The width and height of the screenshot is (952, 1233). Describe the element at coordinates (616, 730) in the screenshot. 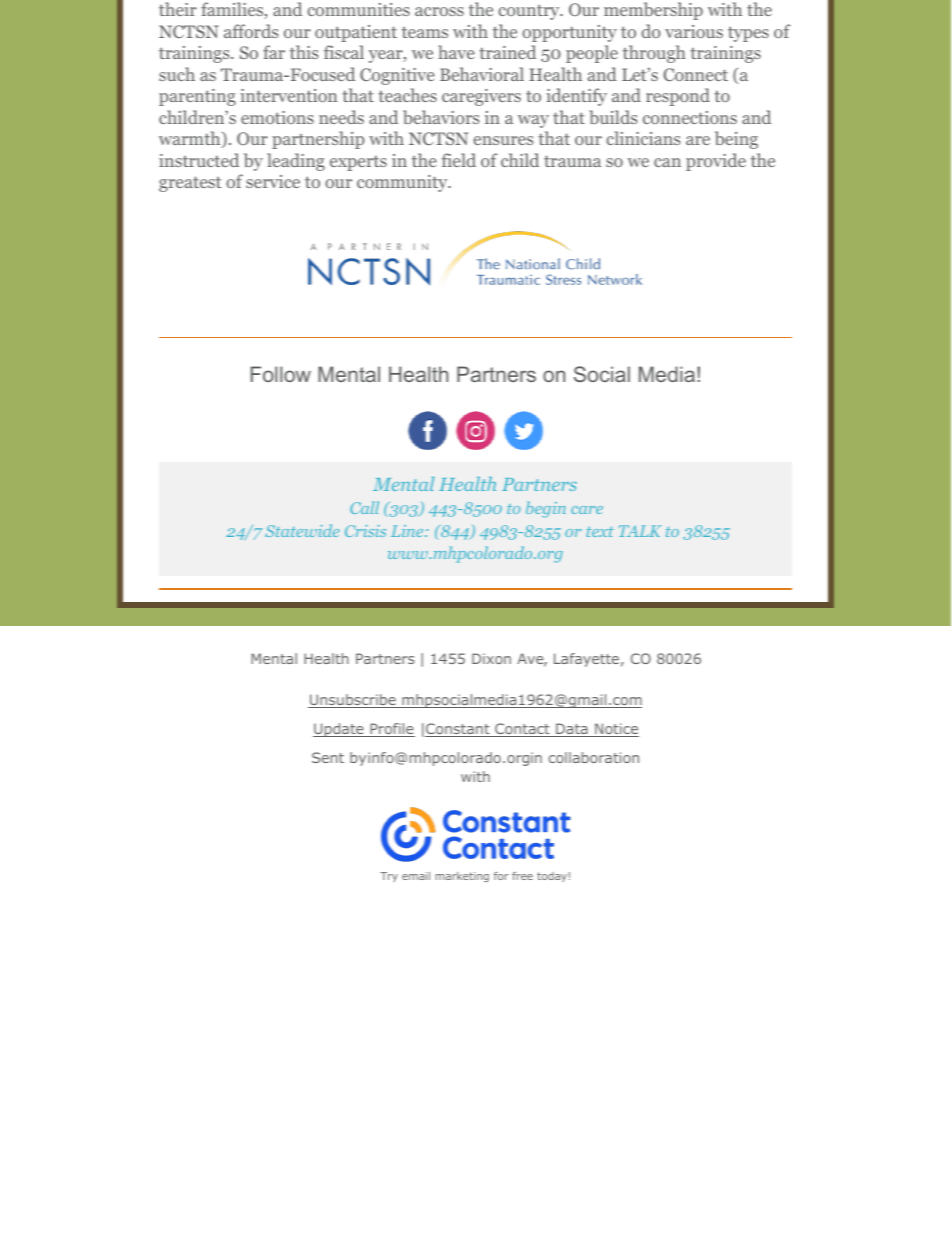

I see `Notice` at that location.
